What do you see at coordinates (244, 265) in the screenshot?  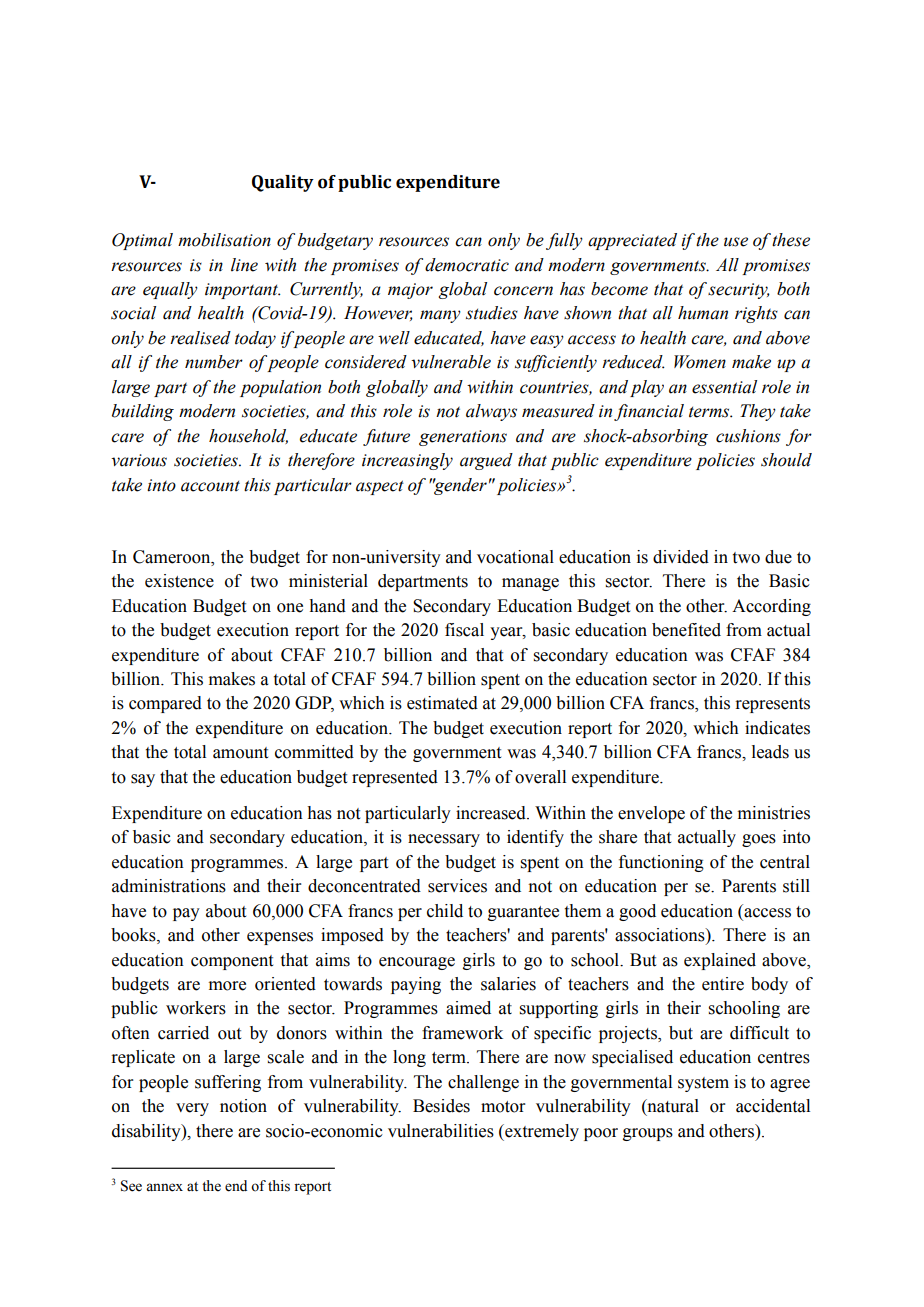 I see `line` at bounding box center [244, 265].
